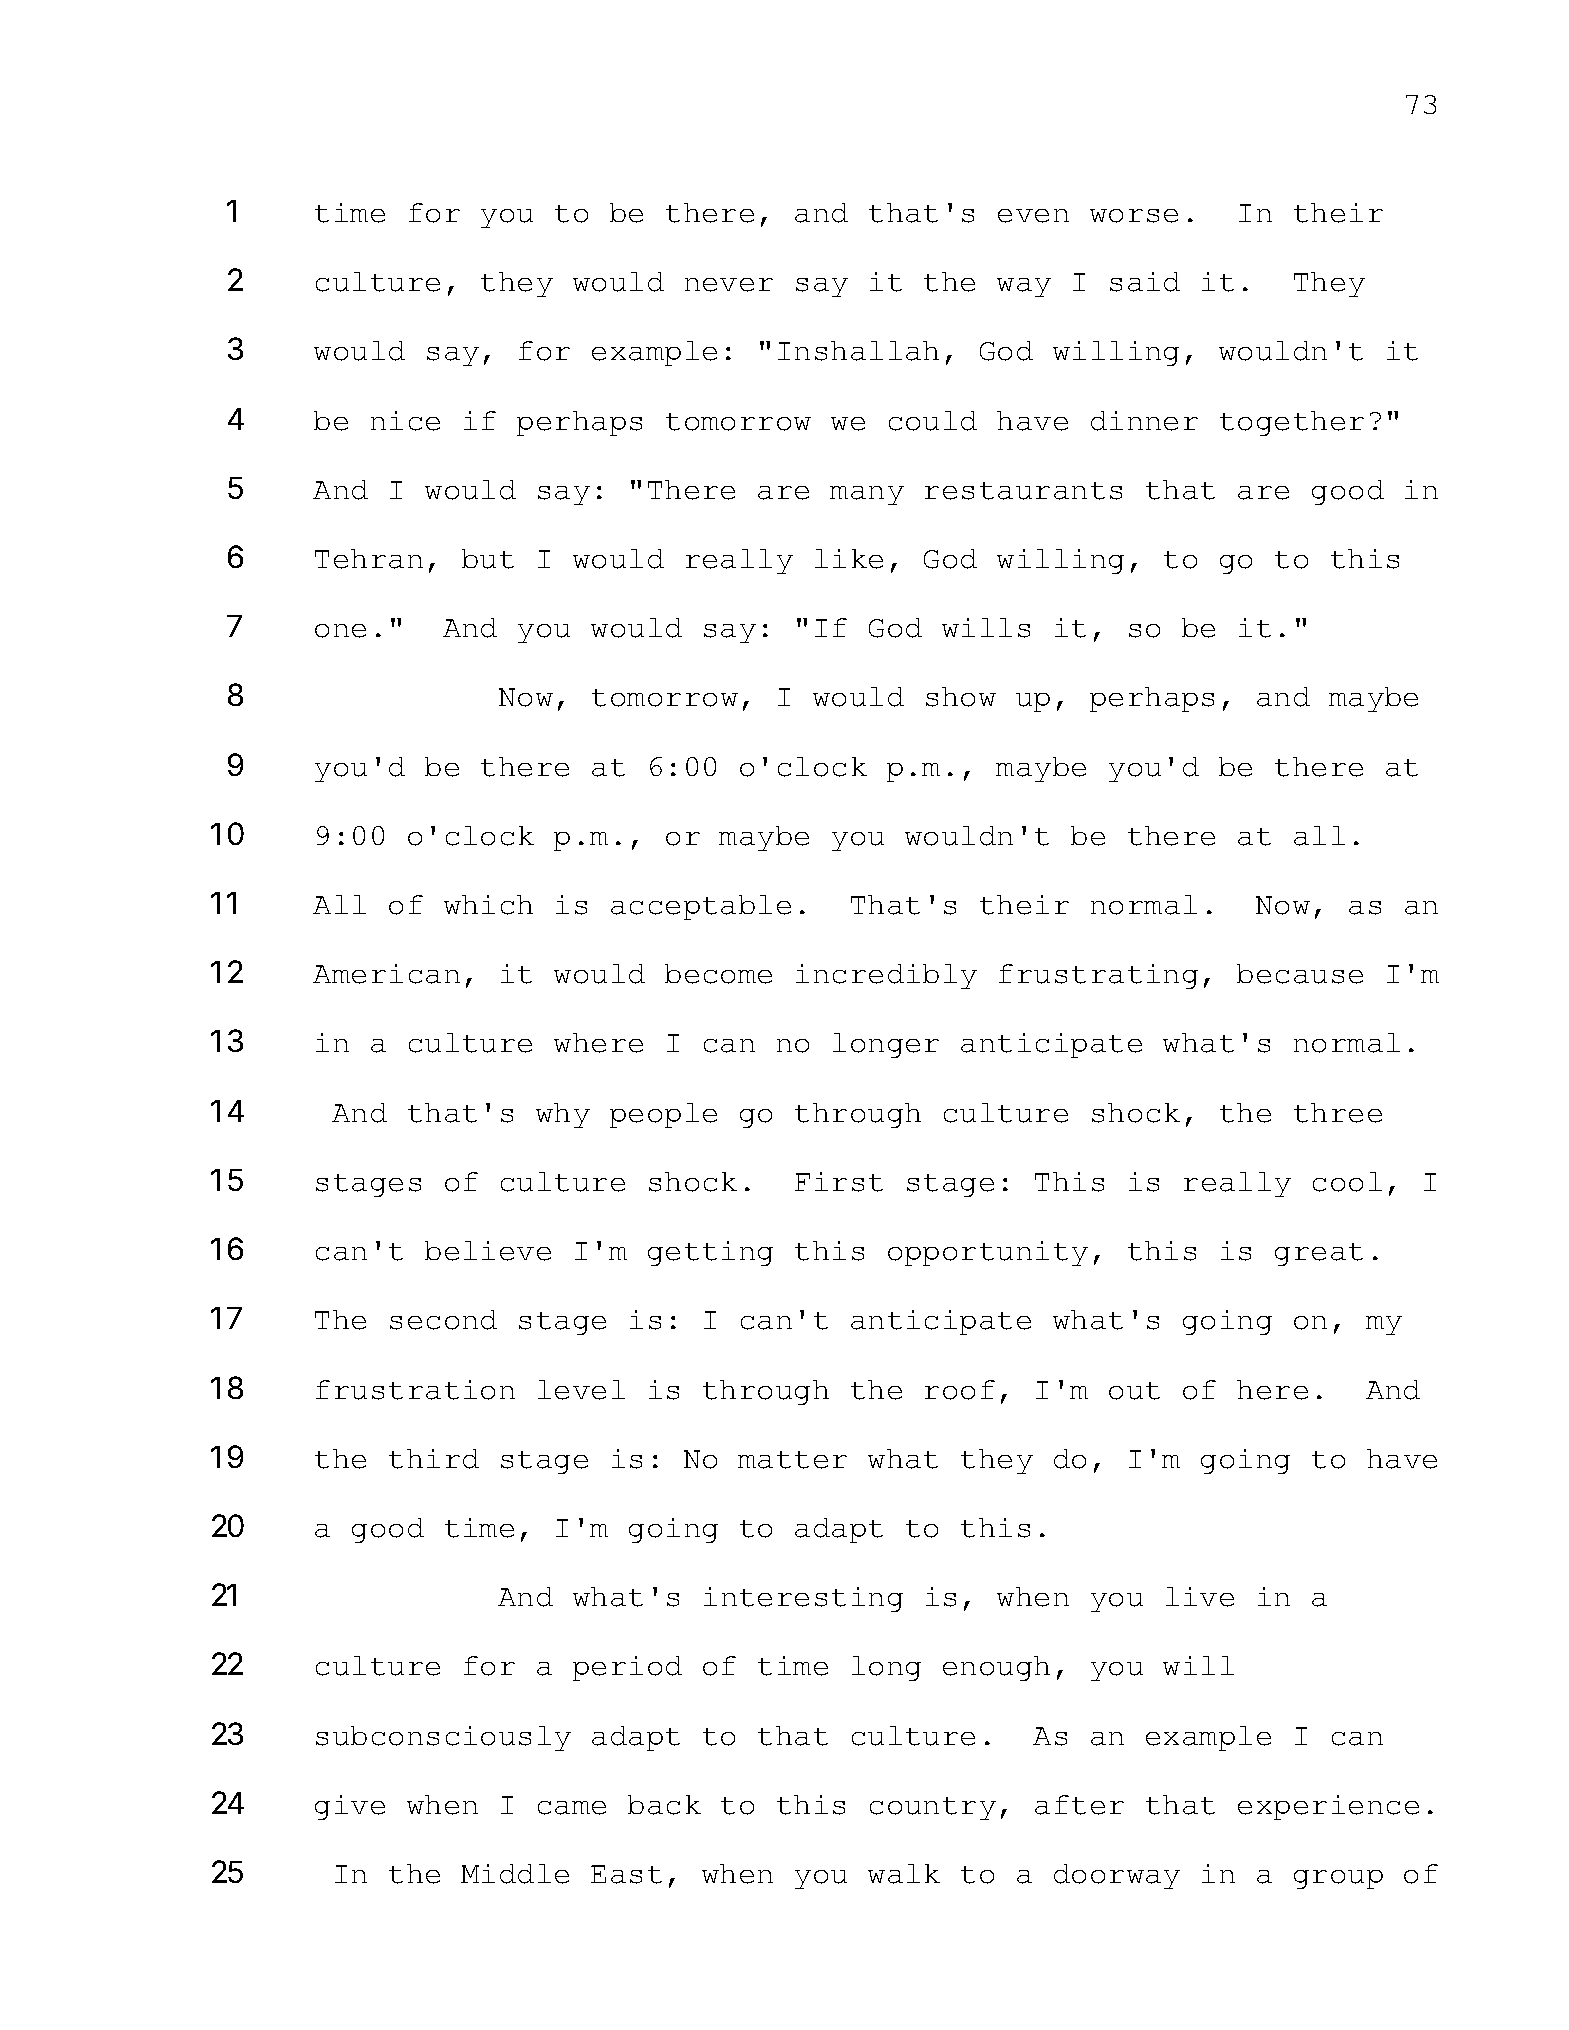 The image size is (1569, 2030). Describe the element at coordinates (515, 1874) in the image. I see `Middle` at that location.
